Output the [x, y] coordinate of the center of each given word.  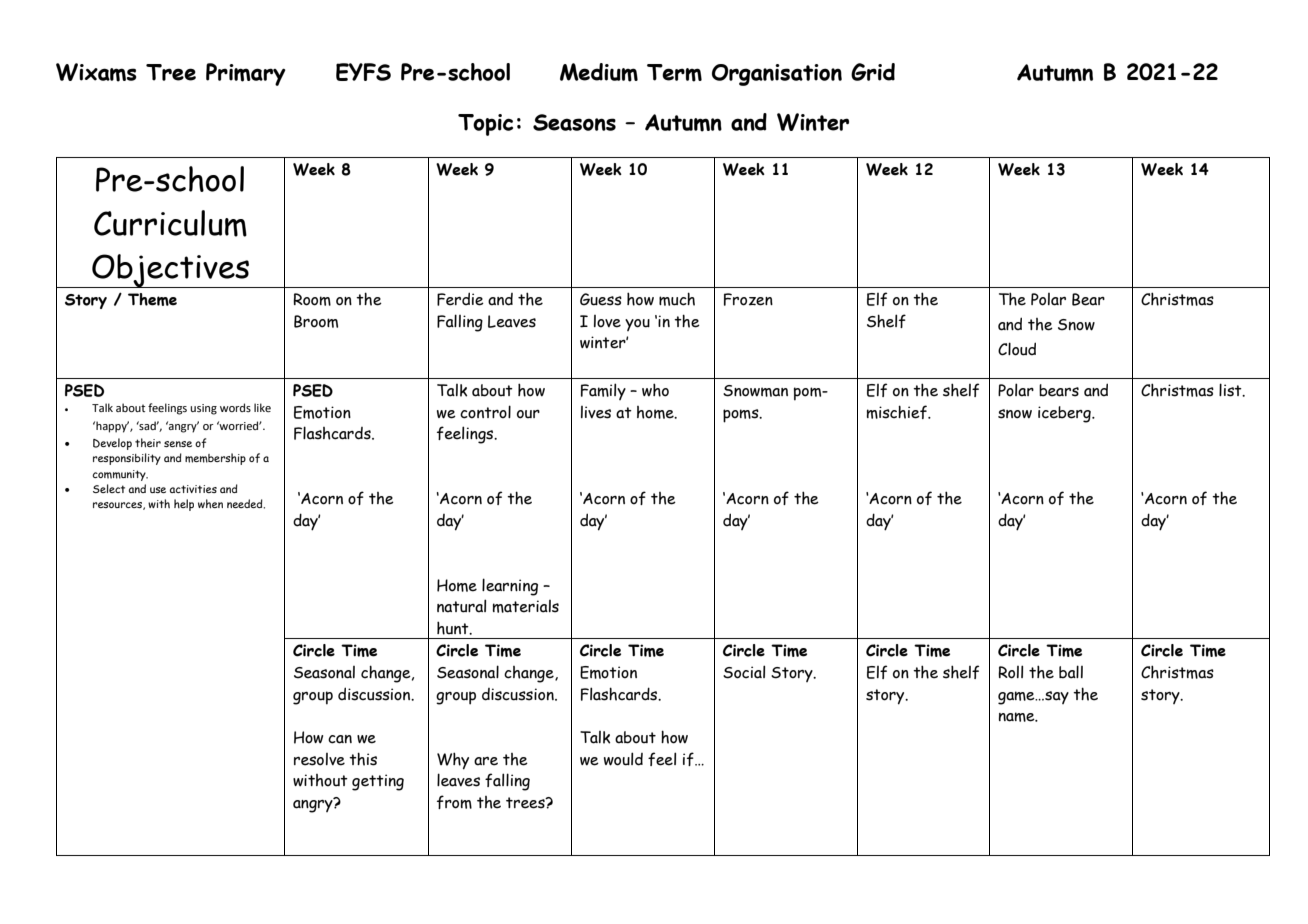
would [623, 759]
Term [674, 73]
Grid [873, 72]
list [1231, 390]
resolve [319, 759]
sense [178, 444]
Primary [246, 74]
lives [596, 412]
